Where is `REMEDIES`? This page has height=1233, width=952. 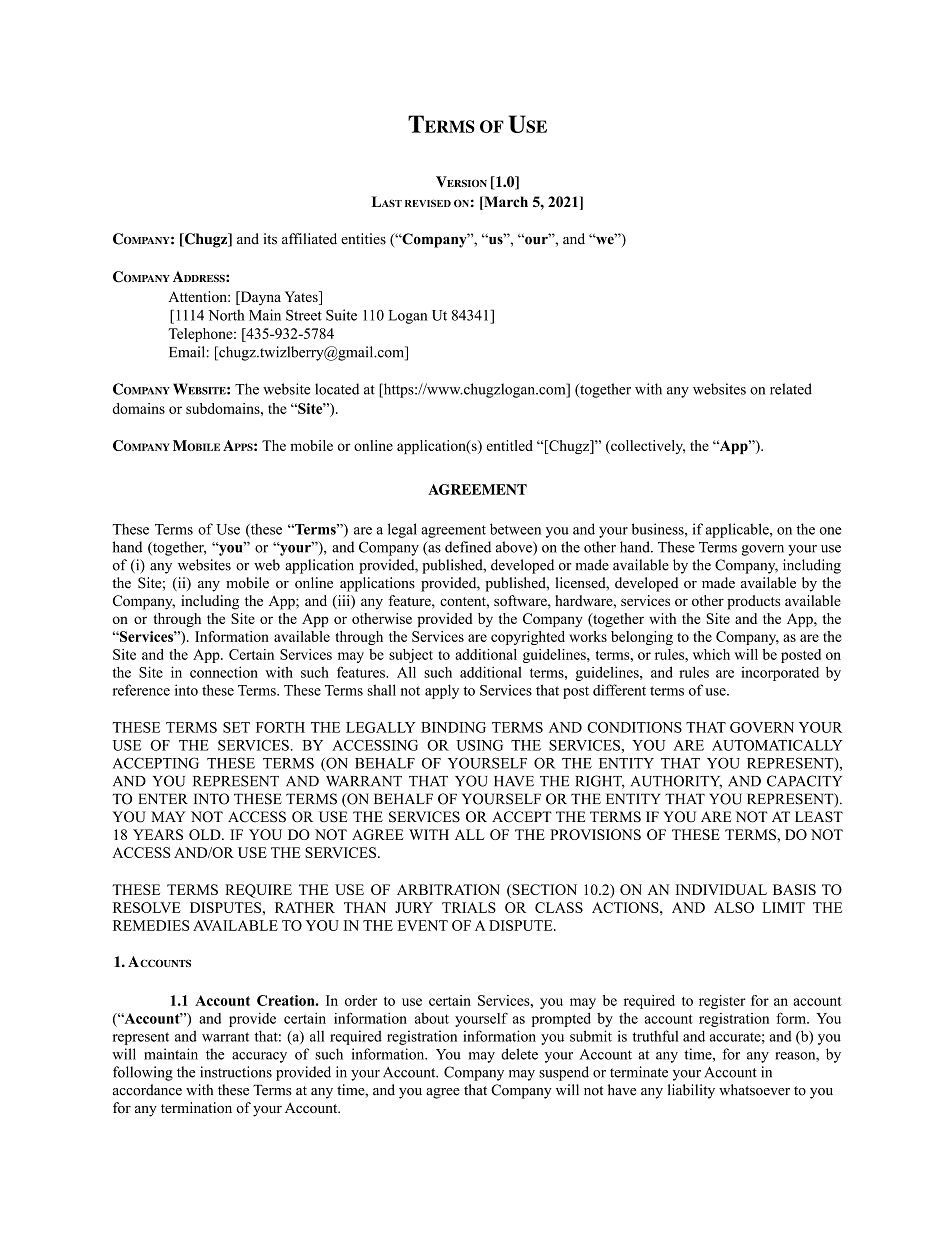
REMEDIES is located at coordinates (151, 925).
